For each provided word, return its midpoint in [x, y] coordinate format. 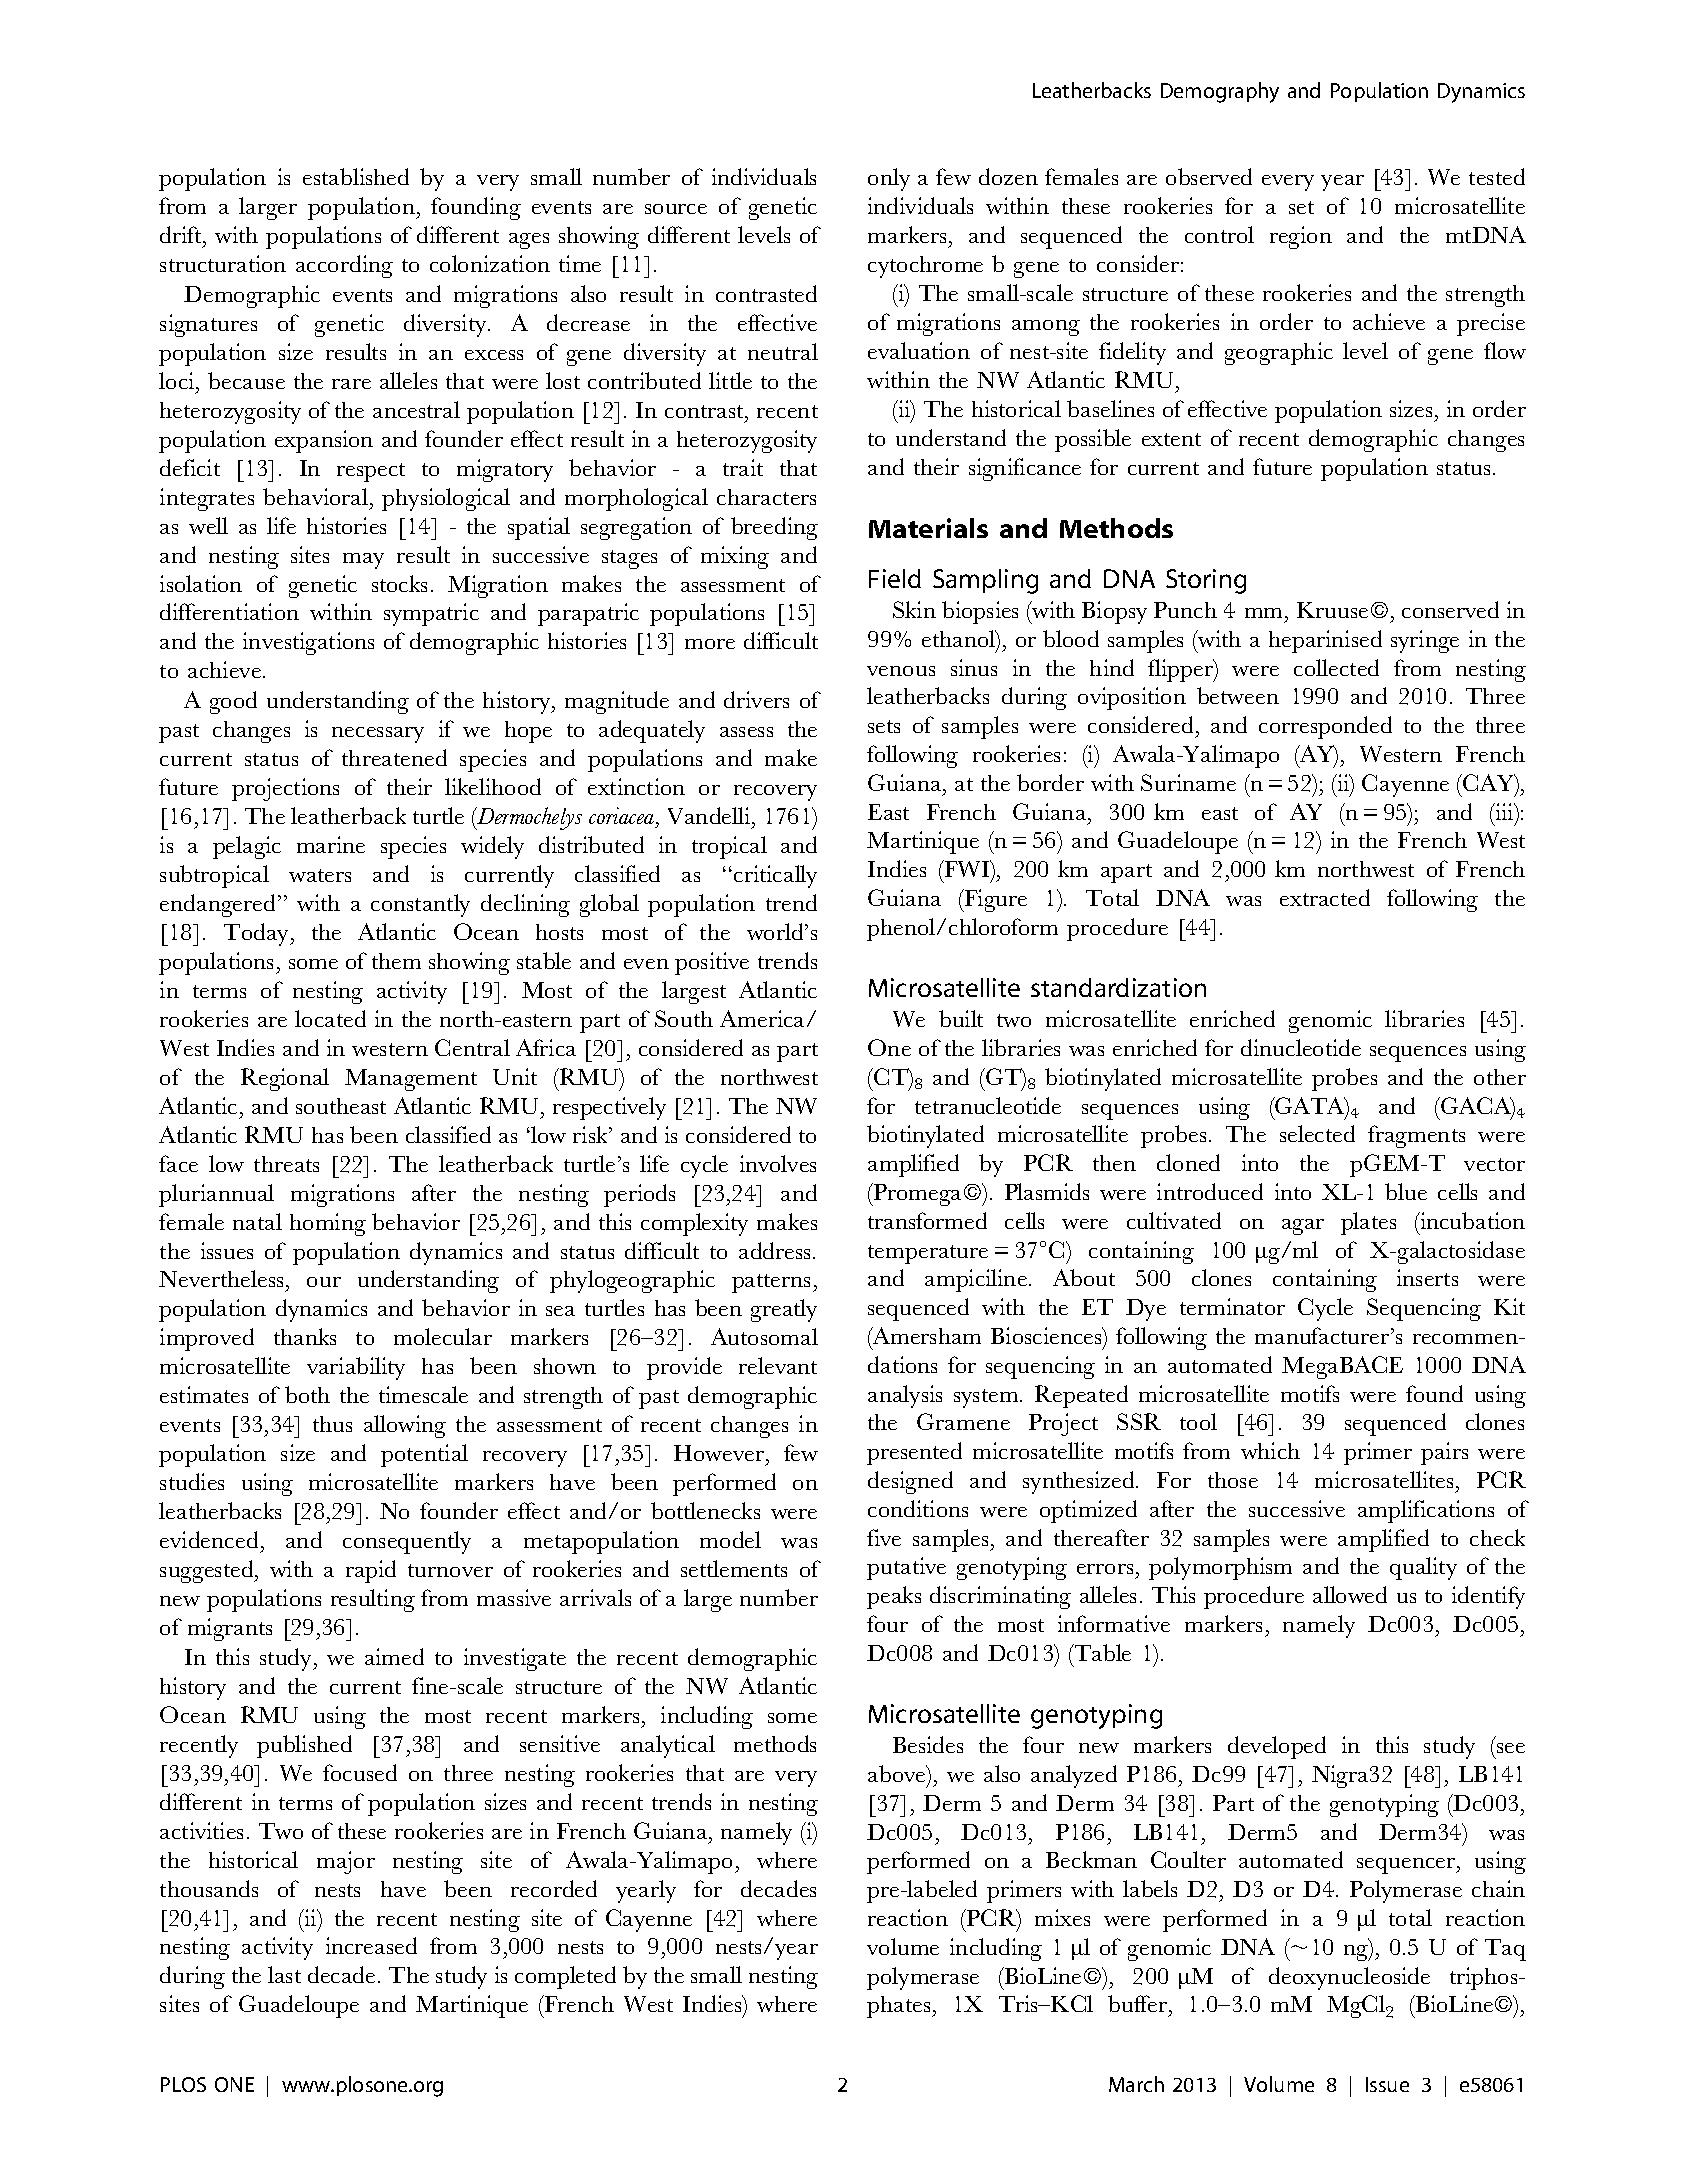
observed [1209, 176]
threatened [394, 757]
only [889, 179]
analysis [905, 1396]
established [356, 176]
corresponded [1325, 727]
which [1270, 1450]
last [284, 1974]
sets [884, 726]
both [307, 1394]
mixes [1062, 1917]
